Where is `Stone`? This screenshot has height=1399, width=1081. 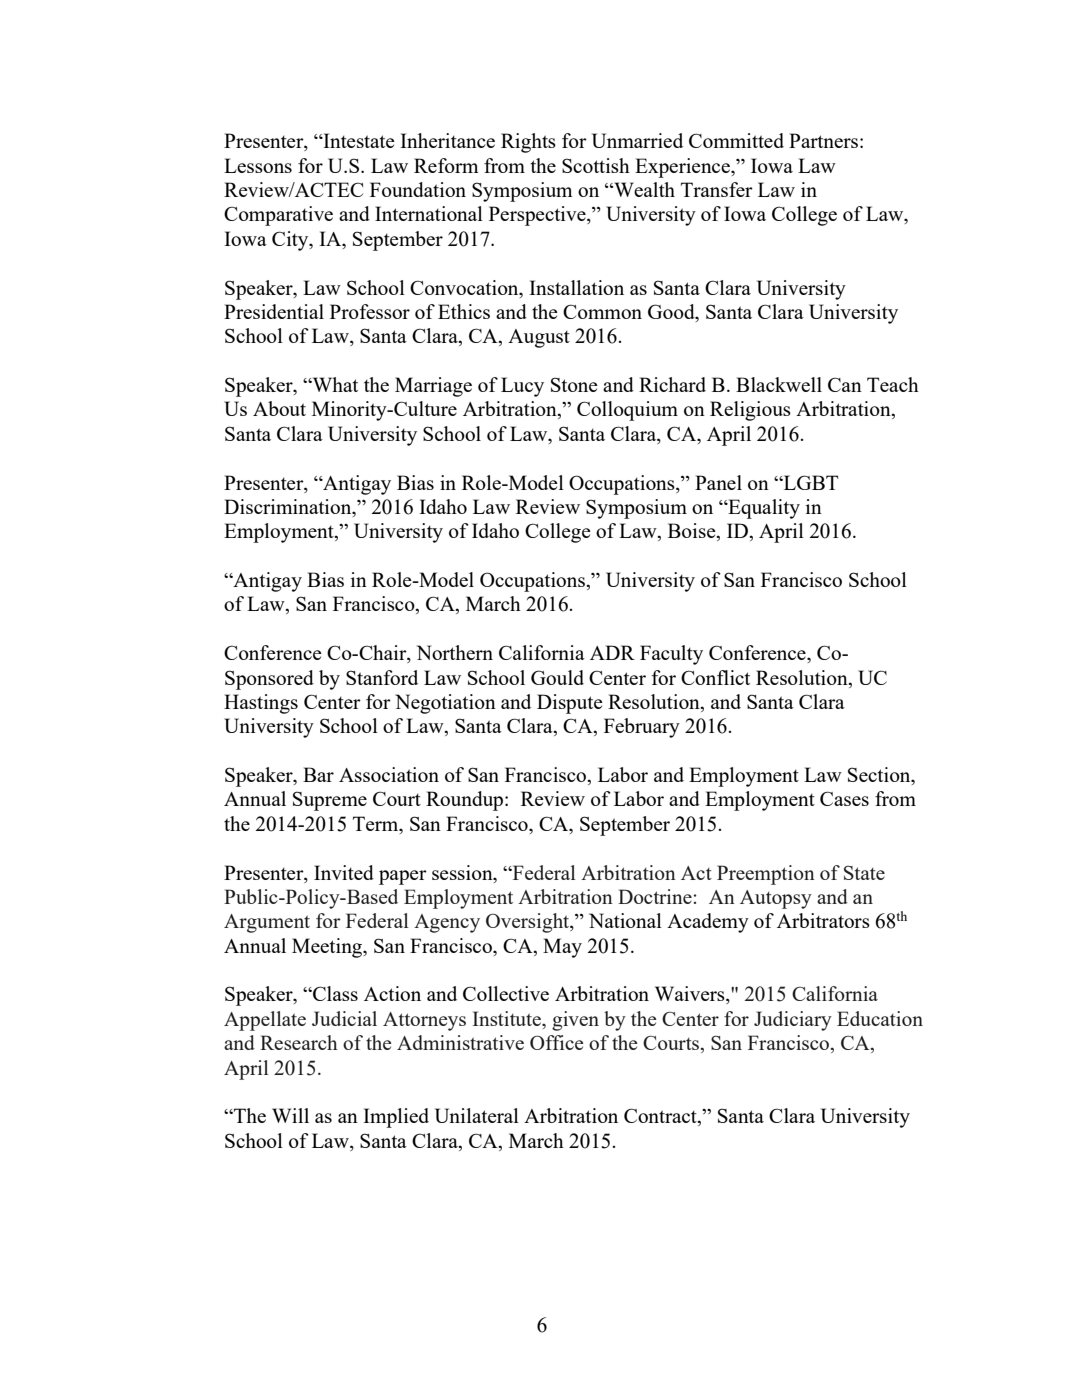
Stone is located at coordinates (574, 384).
